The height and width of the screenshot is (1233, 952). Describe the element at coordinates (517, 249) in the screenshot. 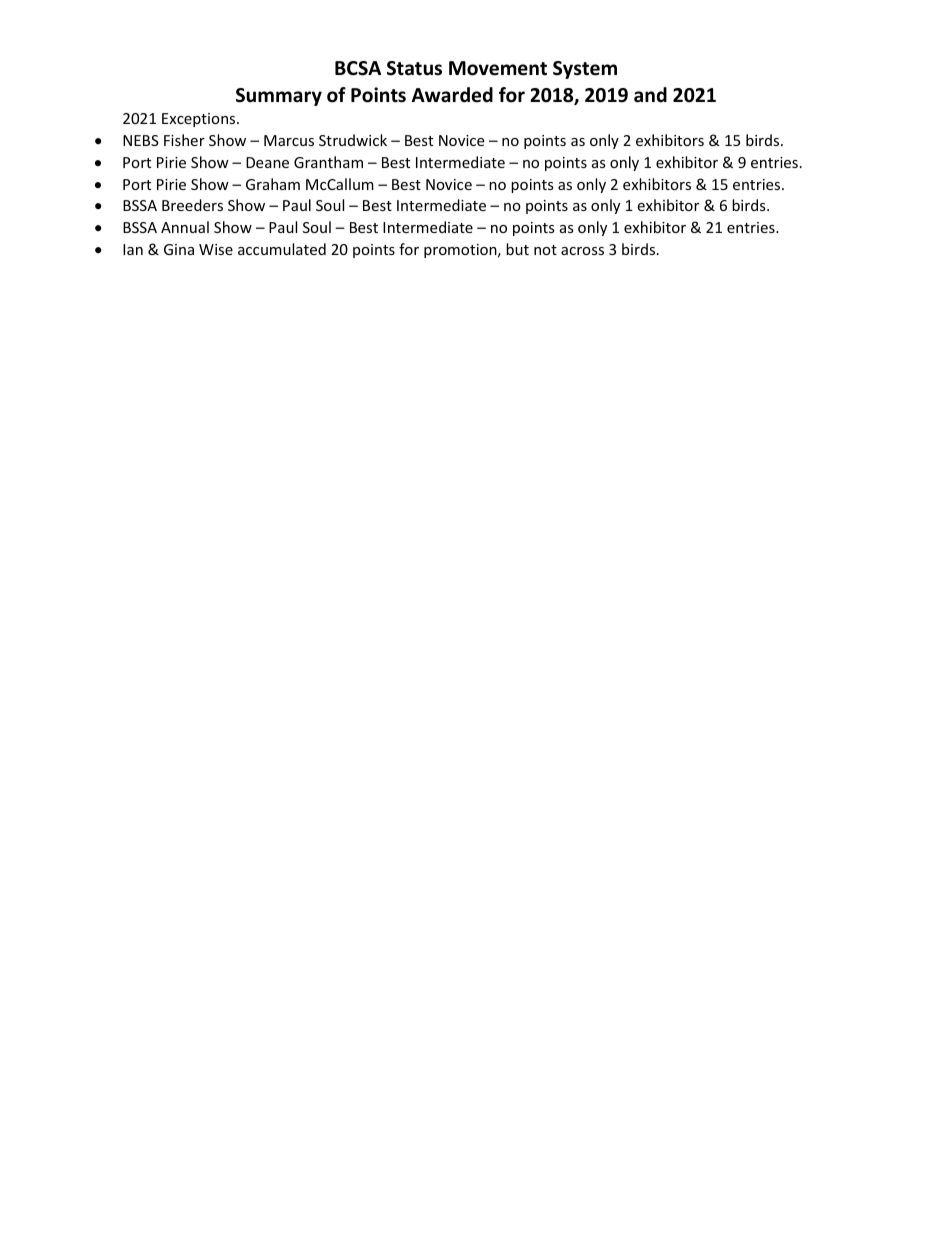

I see `but` at that location.
